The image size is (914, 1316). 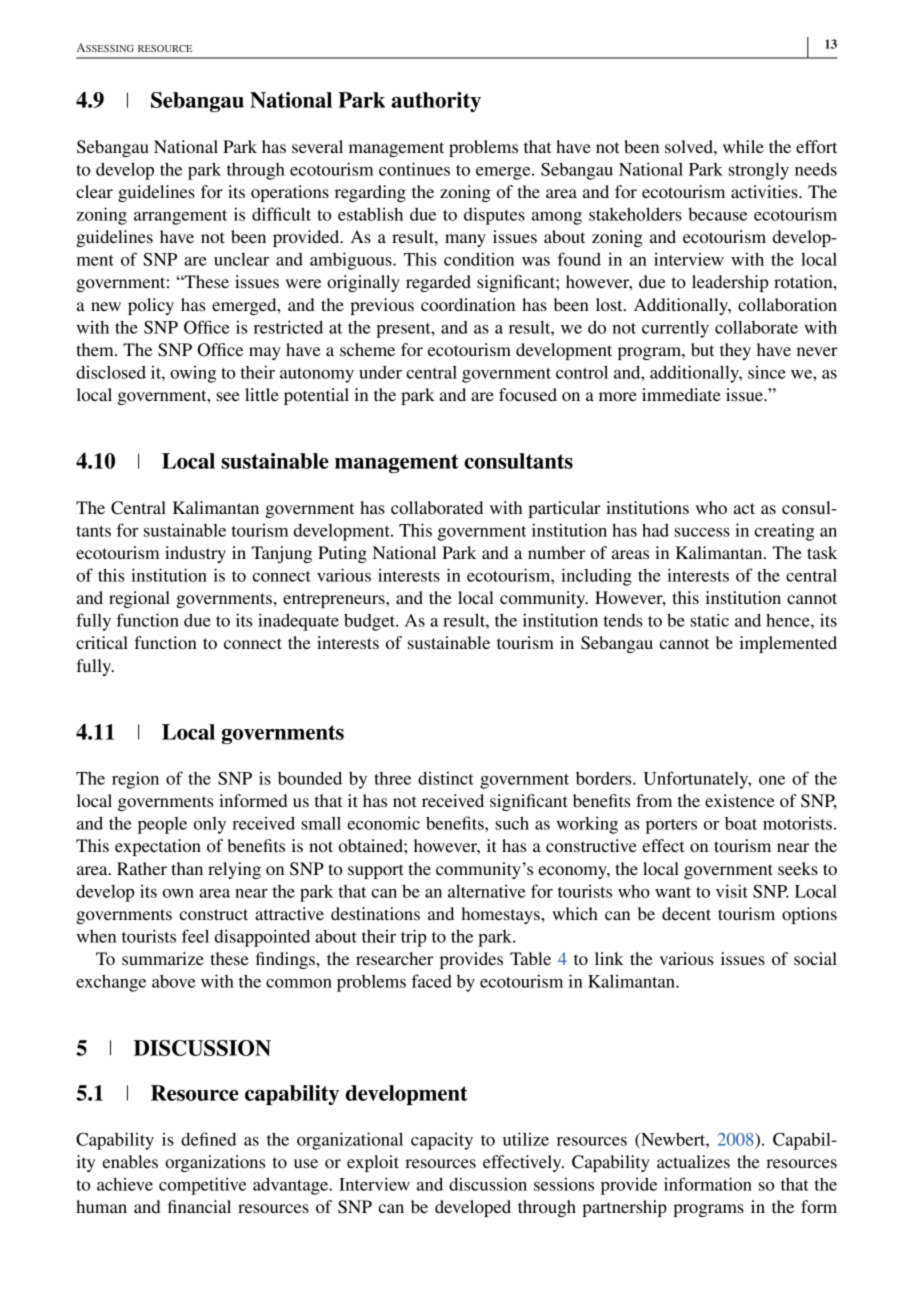 What do you see at coordinates (202, 1186) in the page?
I see `competitive` at bounding box center [202, 1186].
